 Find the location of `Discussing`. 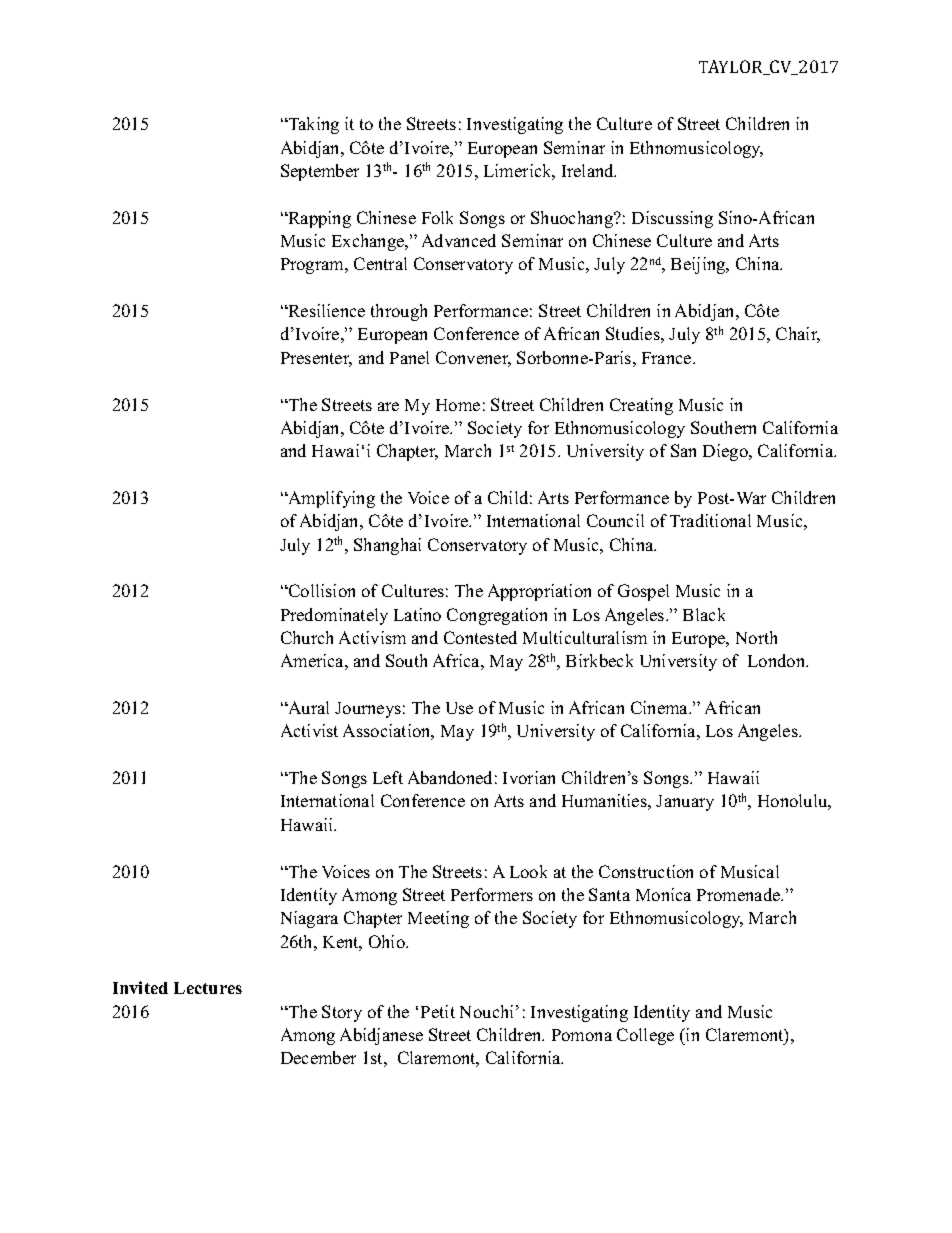

Discussing is located at coordinates (672, 219).
